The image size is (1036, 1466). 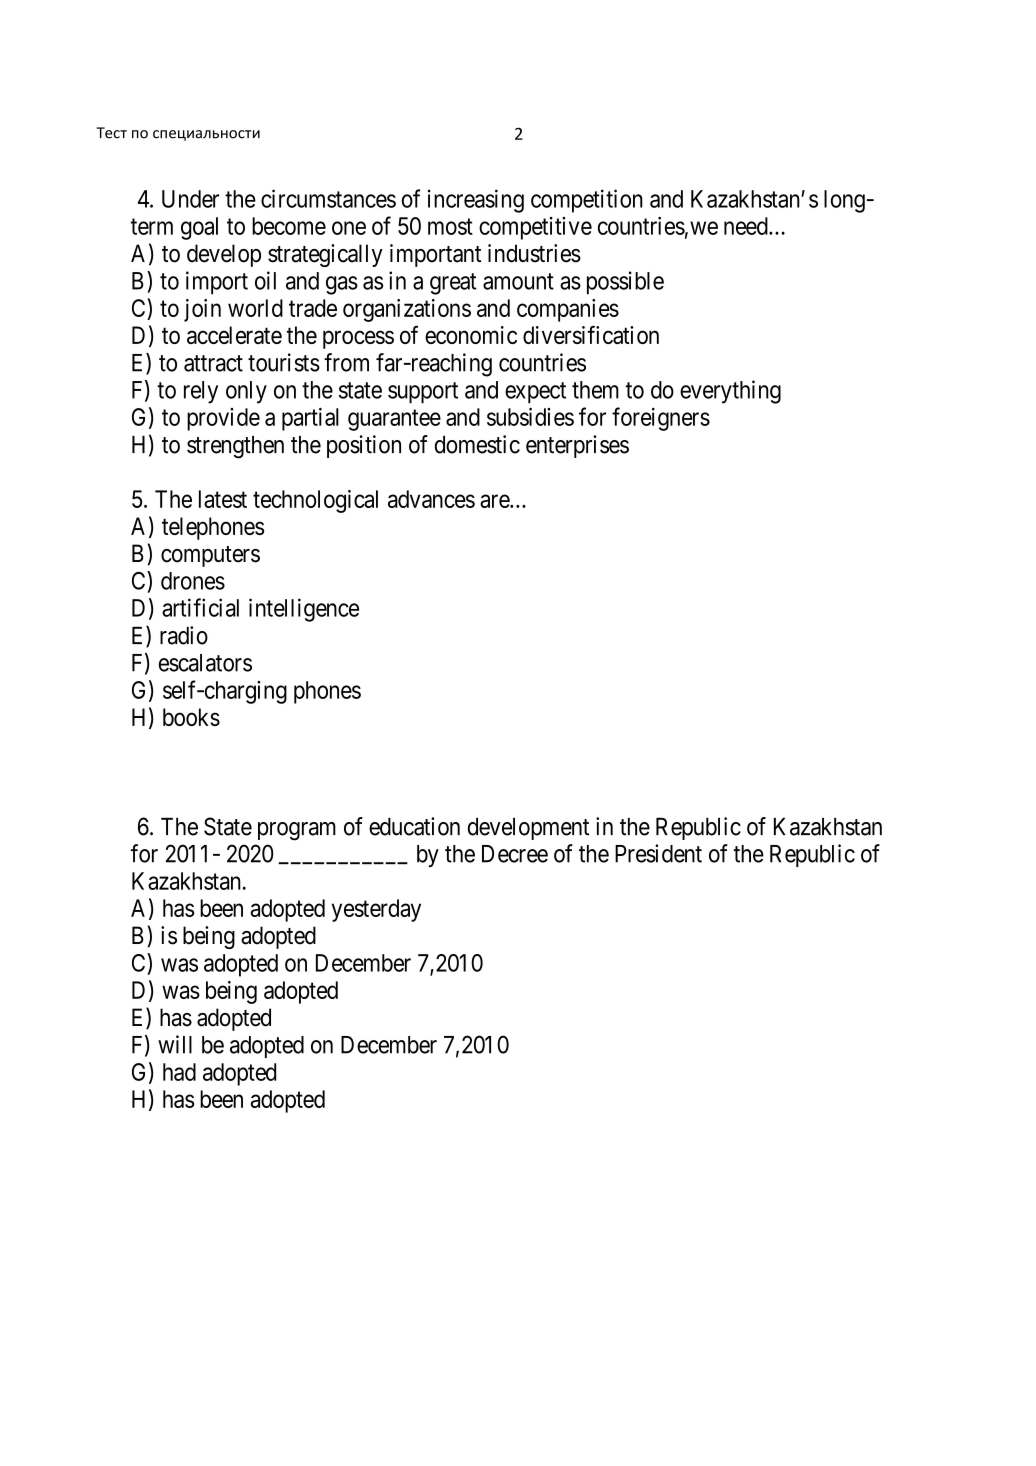 I want to click on foreigners, so click(x=661, y=419).
